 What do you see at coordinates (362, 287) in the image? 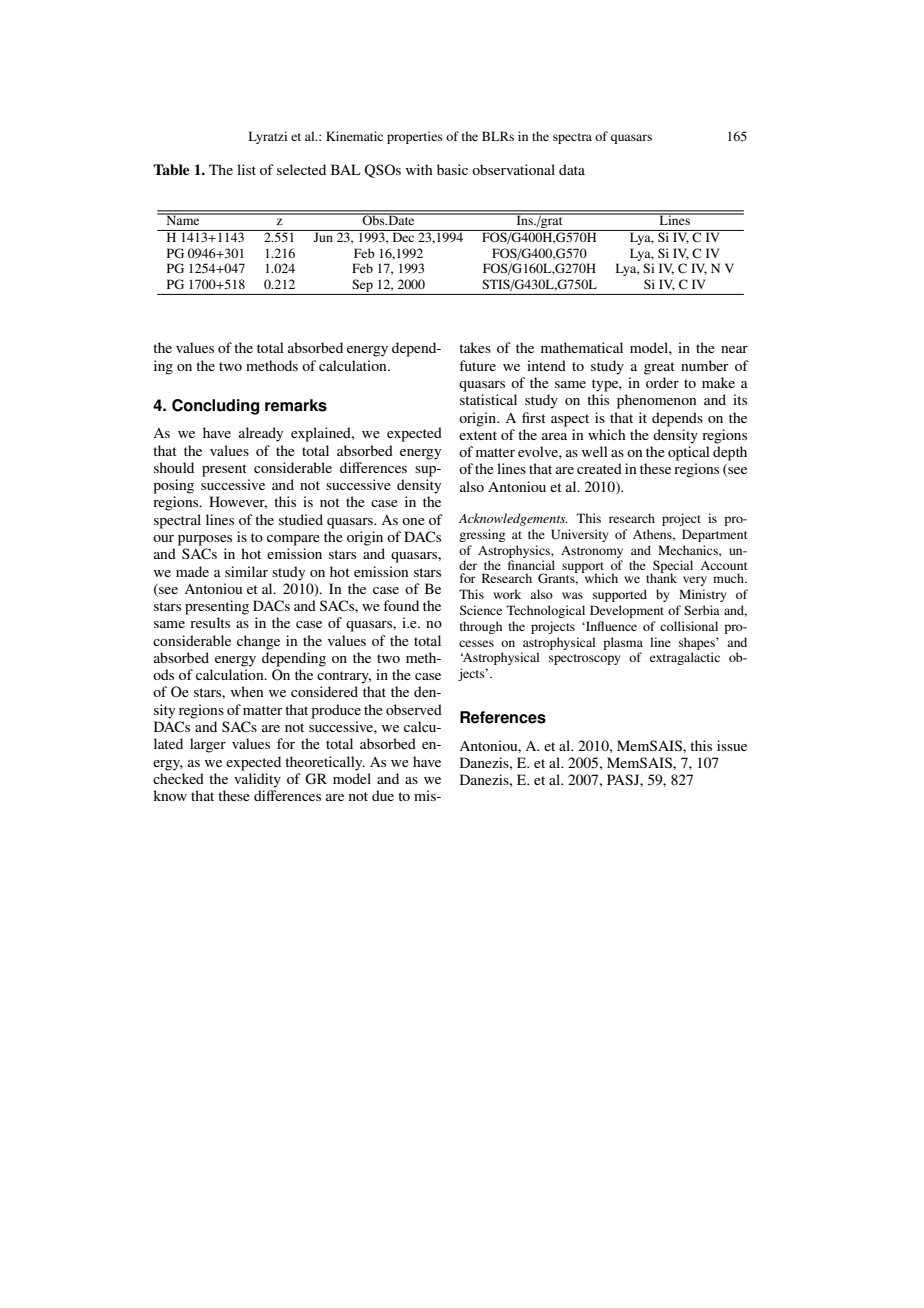
I see `Sep` at bounding box center [362, 287].
